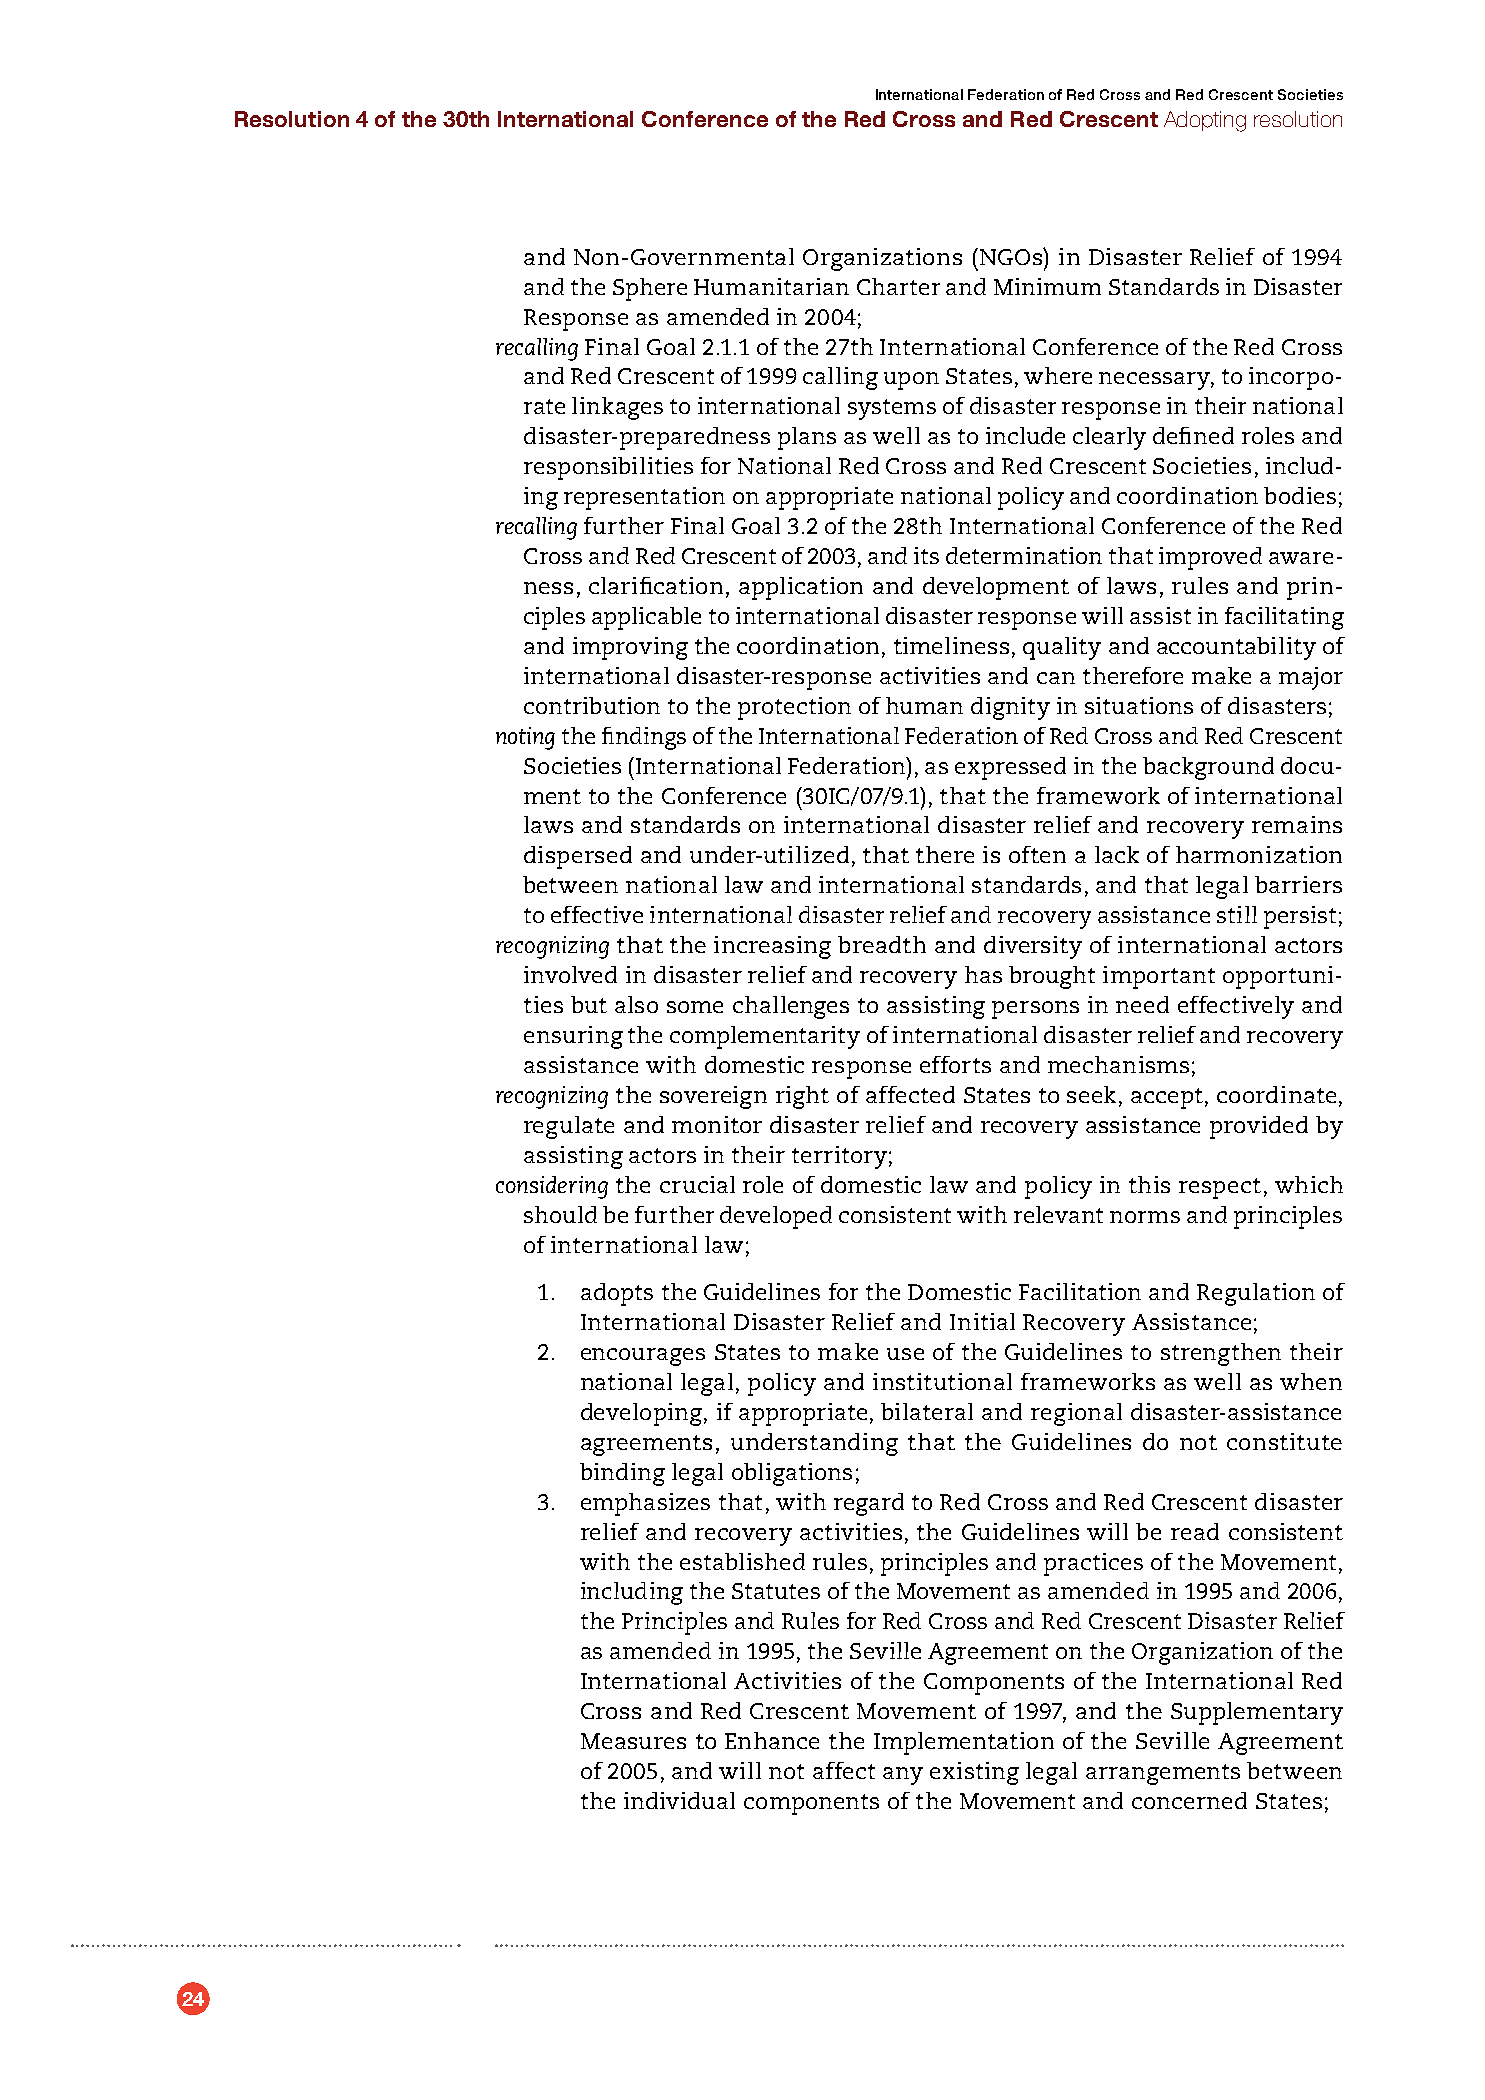 The image size is (1485, 2100). What do you see at coordinates (898, 286) in the document?
I see `Charter` at bounding box center [898, 286].
